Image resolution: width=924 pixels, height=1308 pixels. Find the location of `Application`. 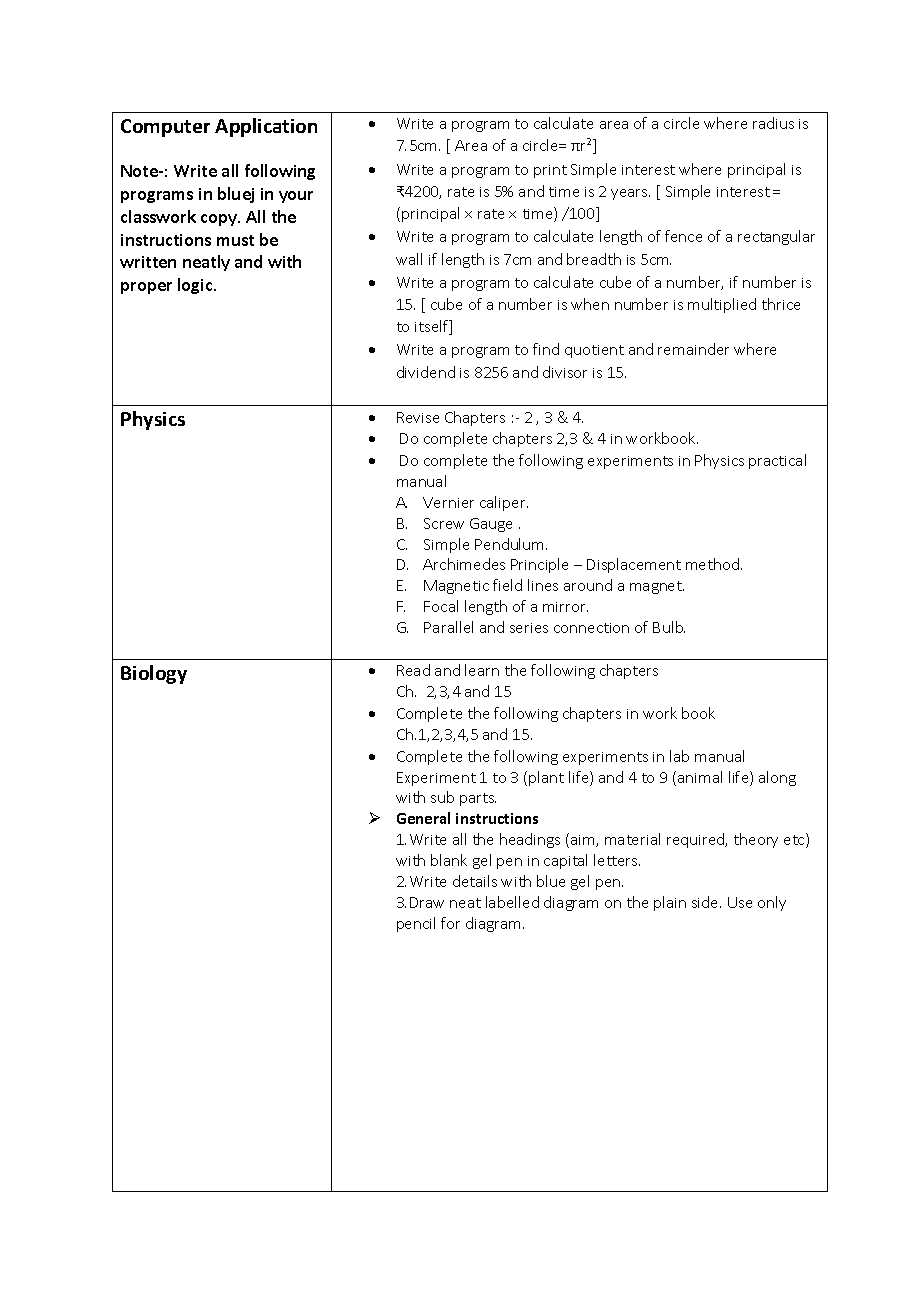

Application is located at coordinates (266, 127).
